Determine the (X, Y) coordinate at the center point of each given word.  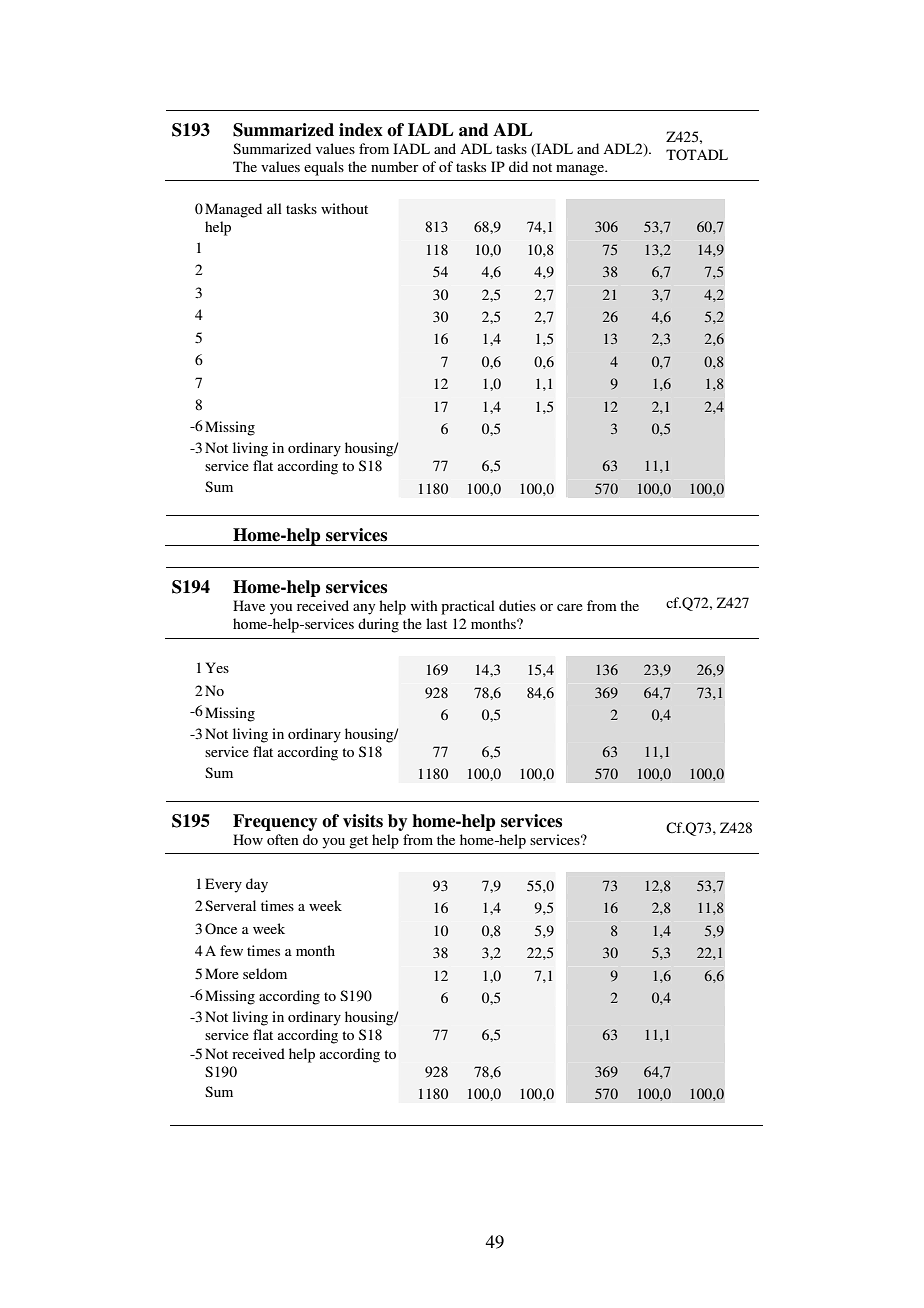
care (570, 607)
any (364, 609)
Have (249, 605)
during (378, 625)
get (358, 842)
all (274, 208)
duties (517, 605)
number (395, 166)
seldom (265, 973)
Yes (217, 667)
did (518, 166)
